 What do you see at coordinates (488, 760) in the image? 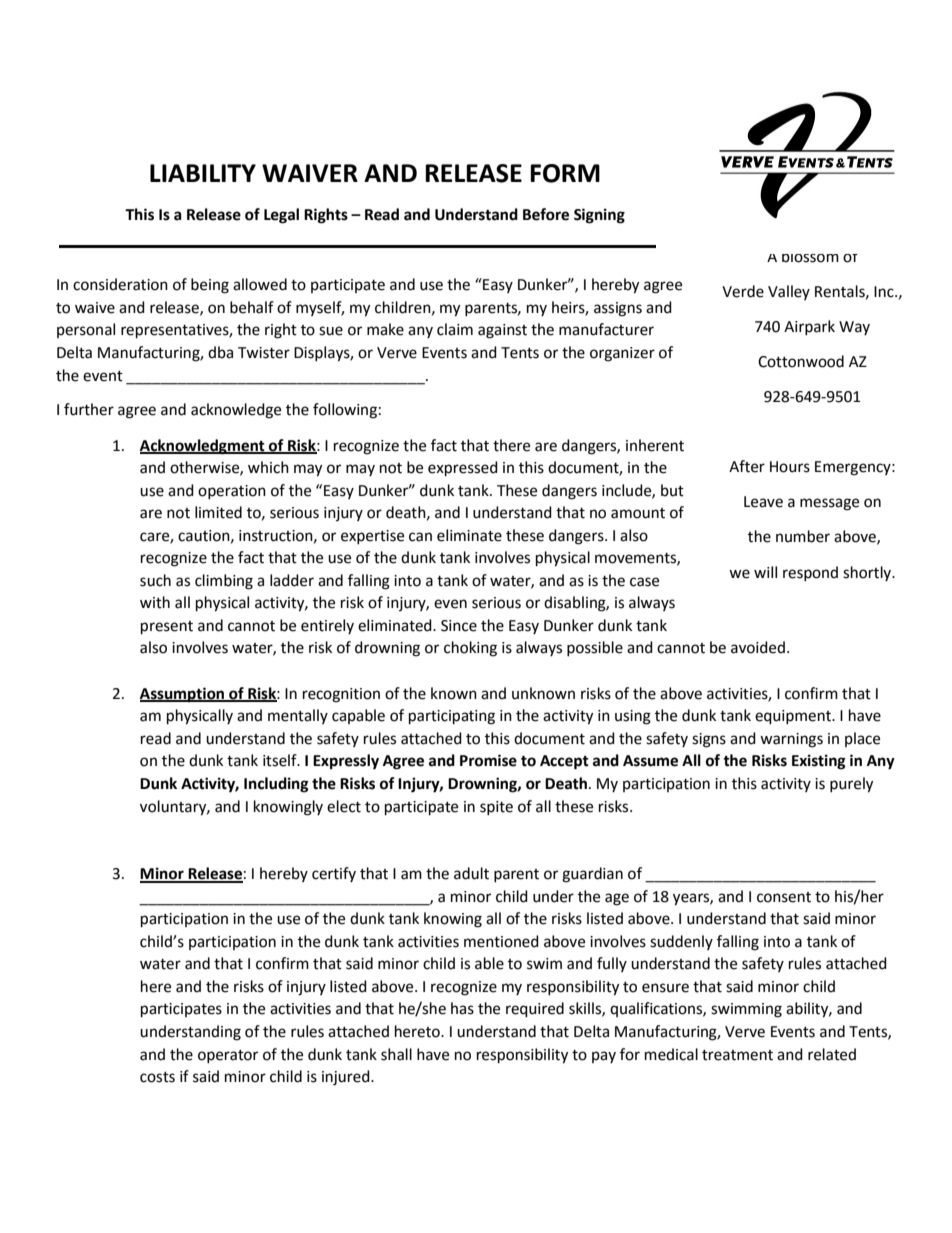
I see `Promise` at bounding box center [488, 760].
